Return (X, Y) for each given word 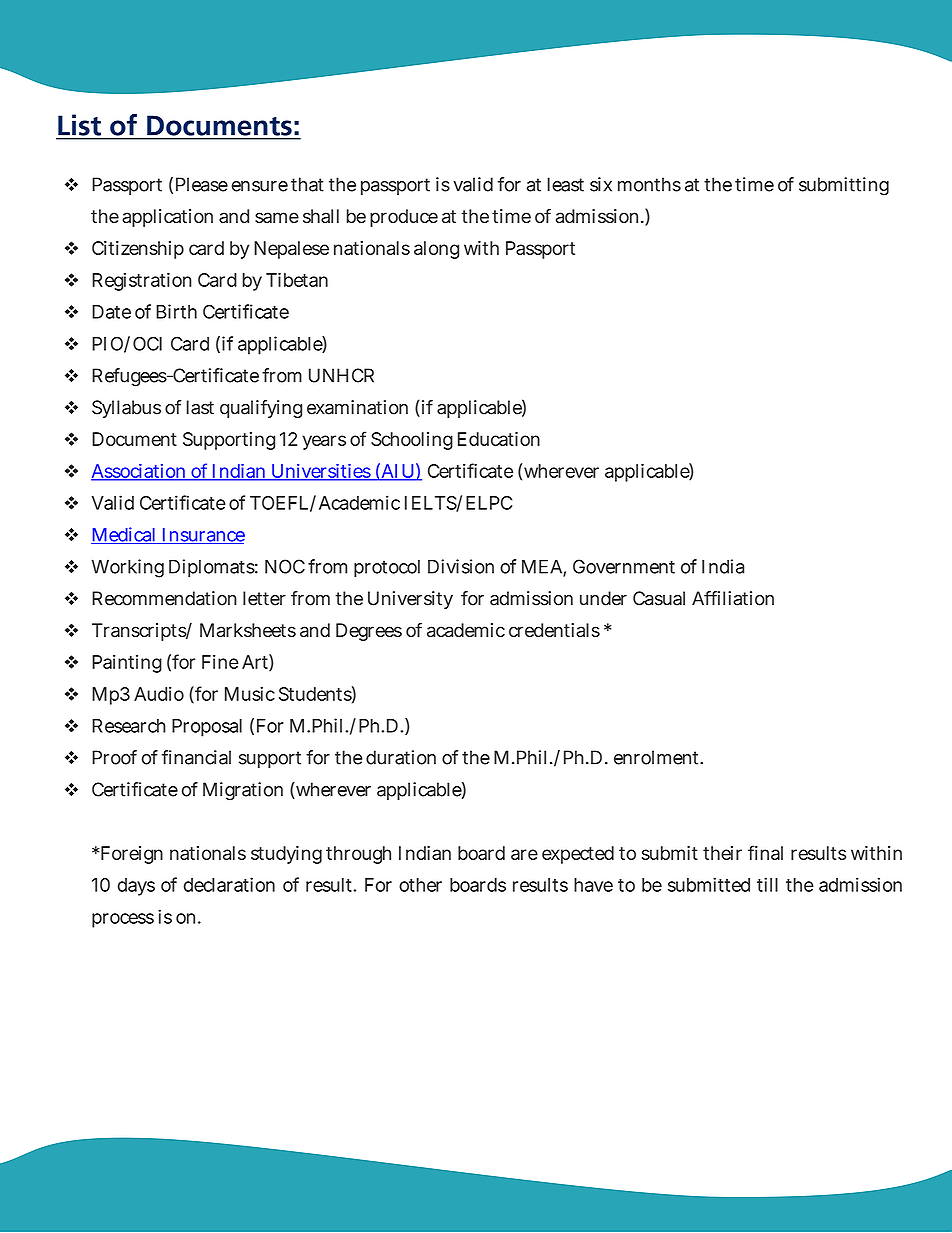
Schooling (412, 441)
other (420, 885)
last (200, 407)
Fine (220, 662)
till (767, 884)
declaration (229, 884)
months (649, 184)
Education (499, 439)
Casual (659, 598)
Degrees (369, 632)
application (167, 218)
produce (404, 218)
